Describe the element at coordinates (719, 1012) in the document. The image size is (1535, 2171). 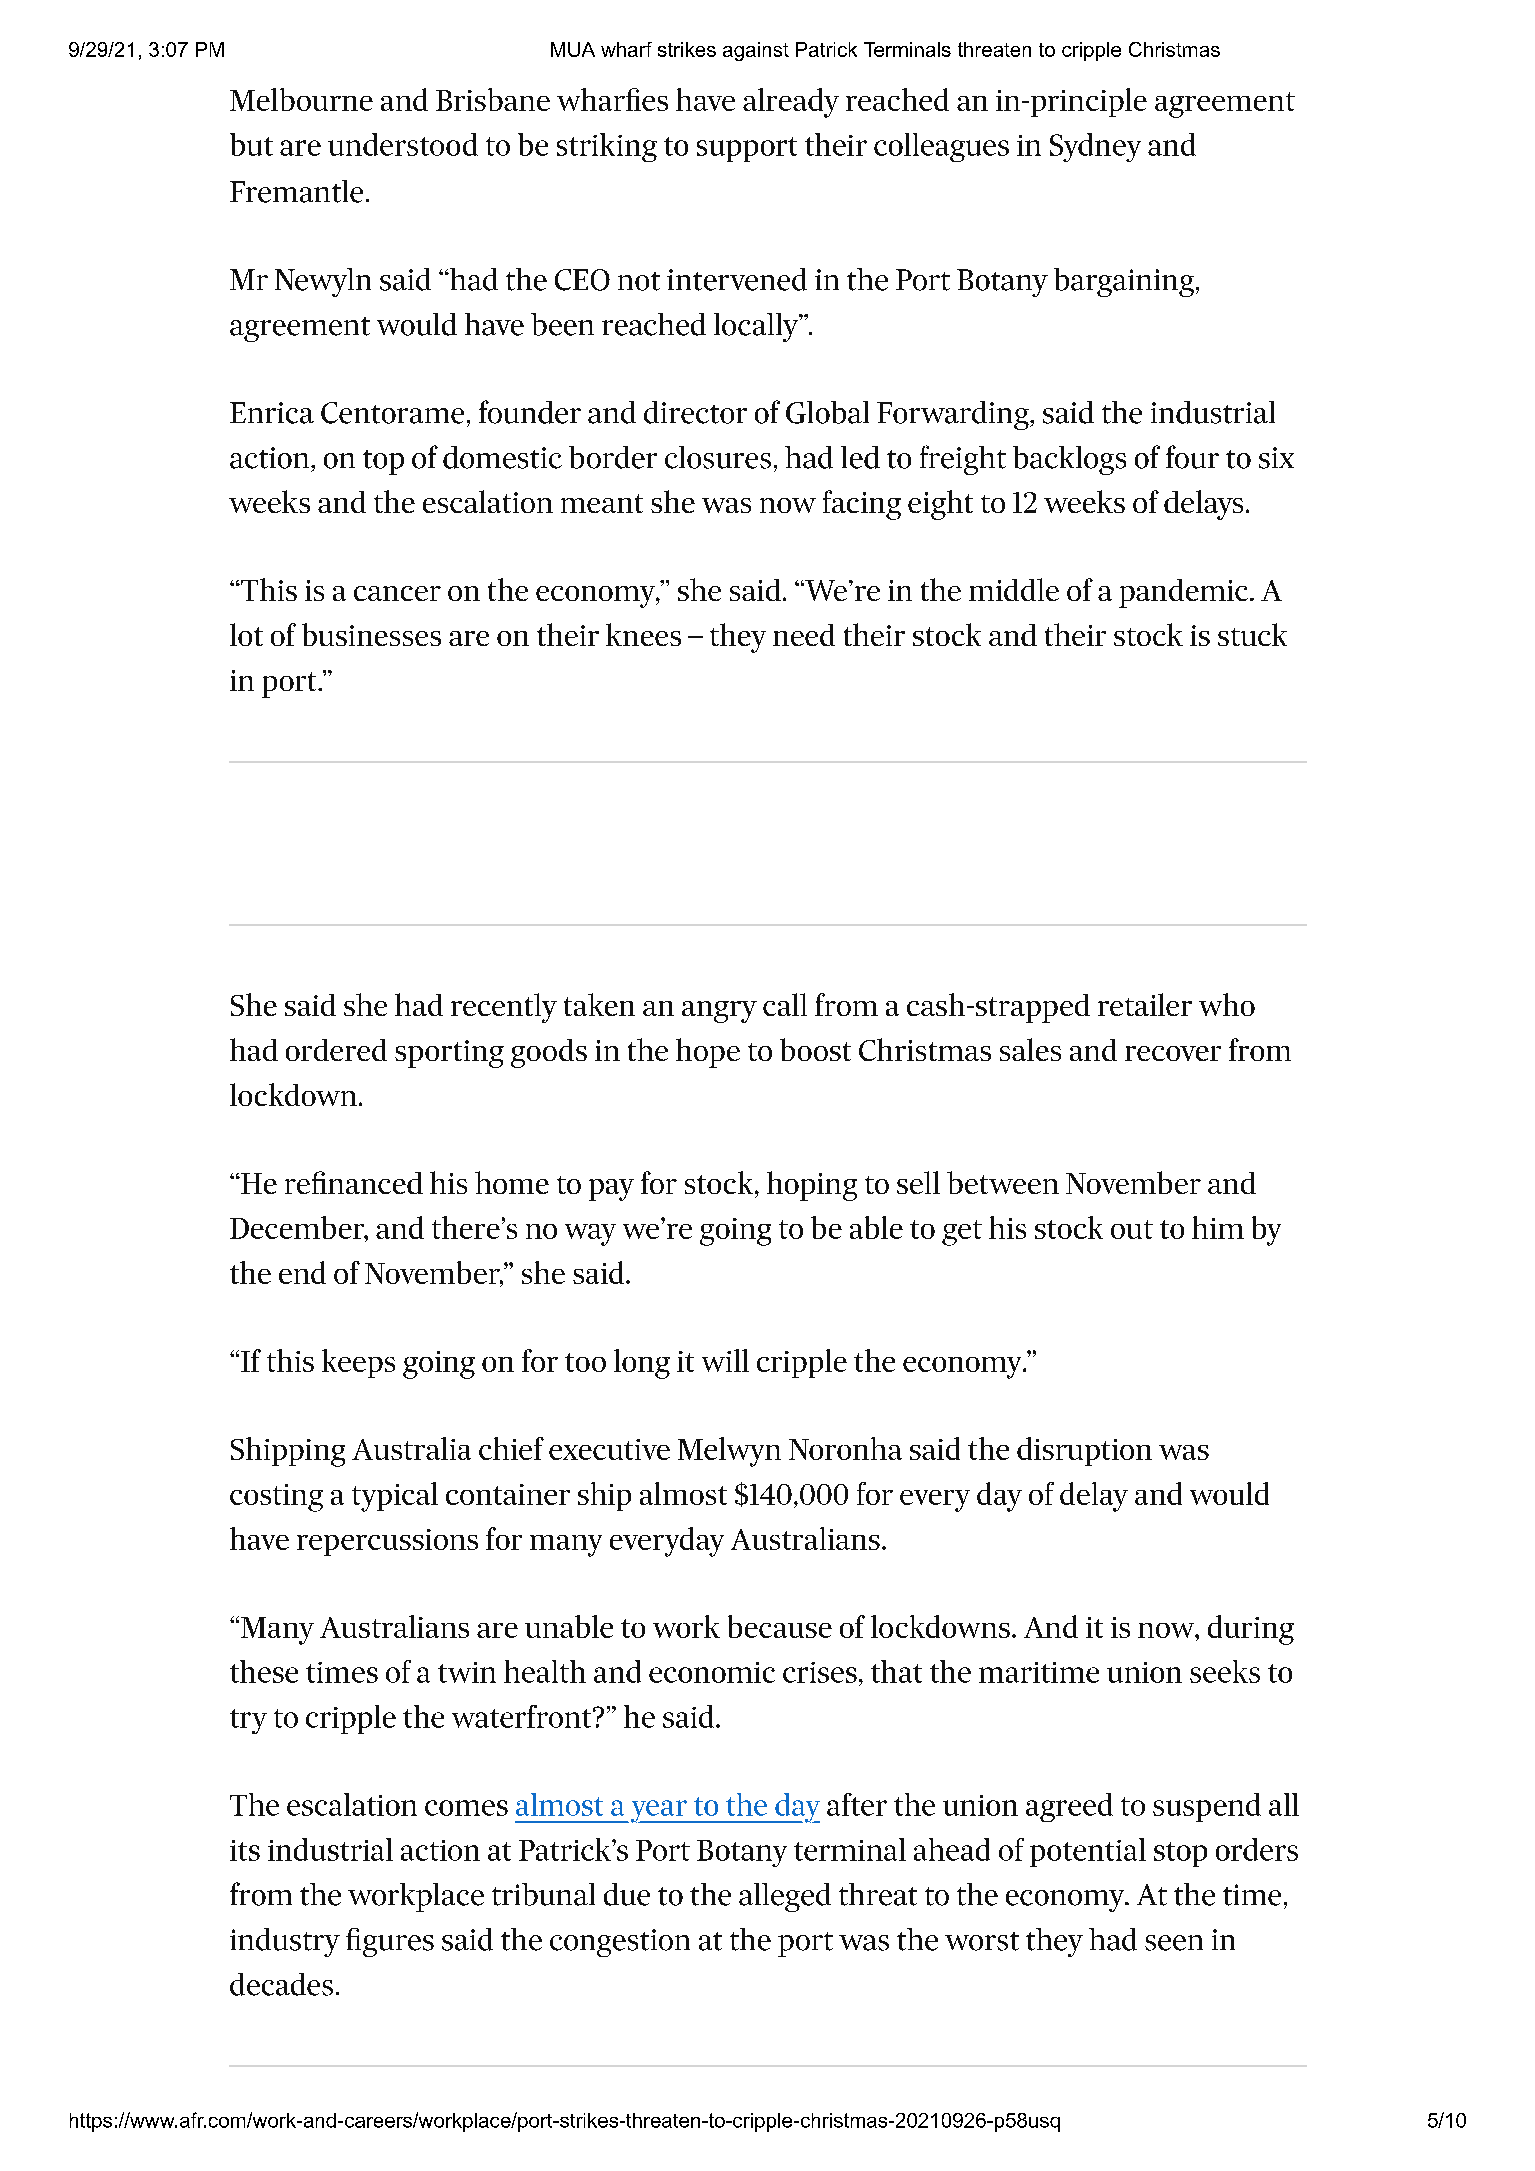
I see `angry` at that location.
